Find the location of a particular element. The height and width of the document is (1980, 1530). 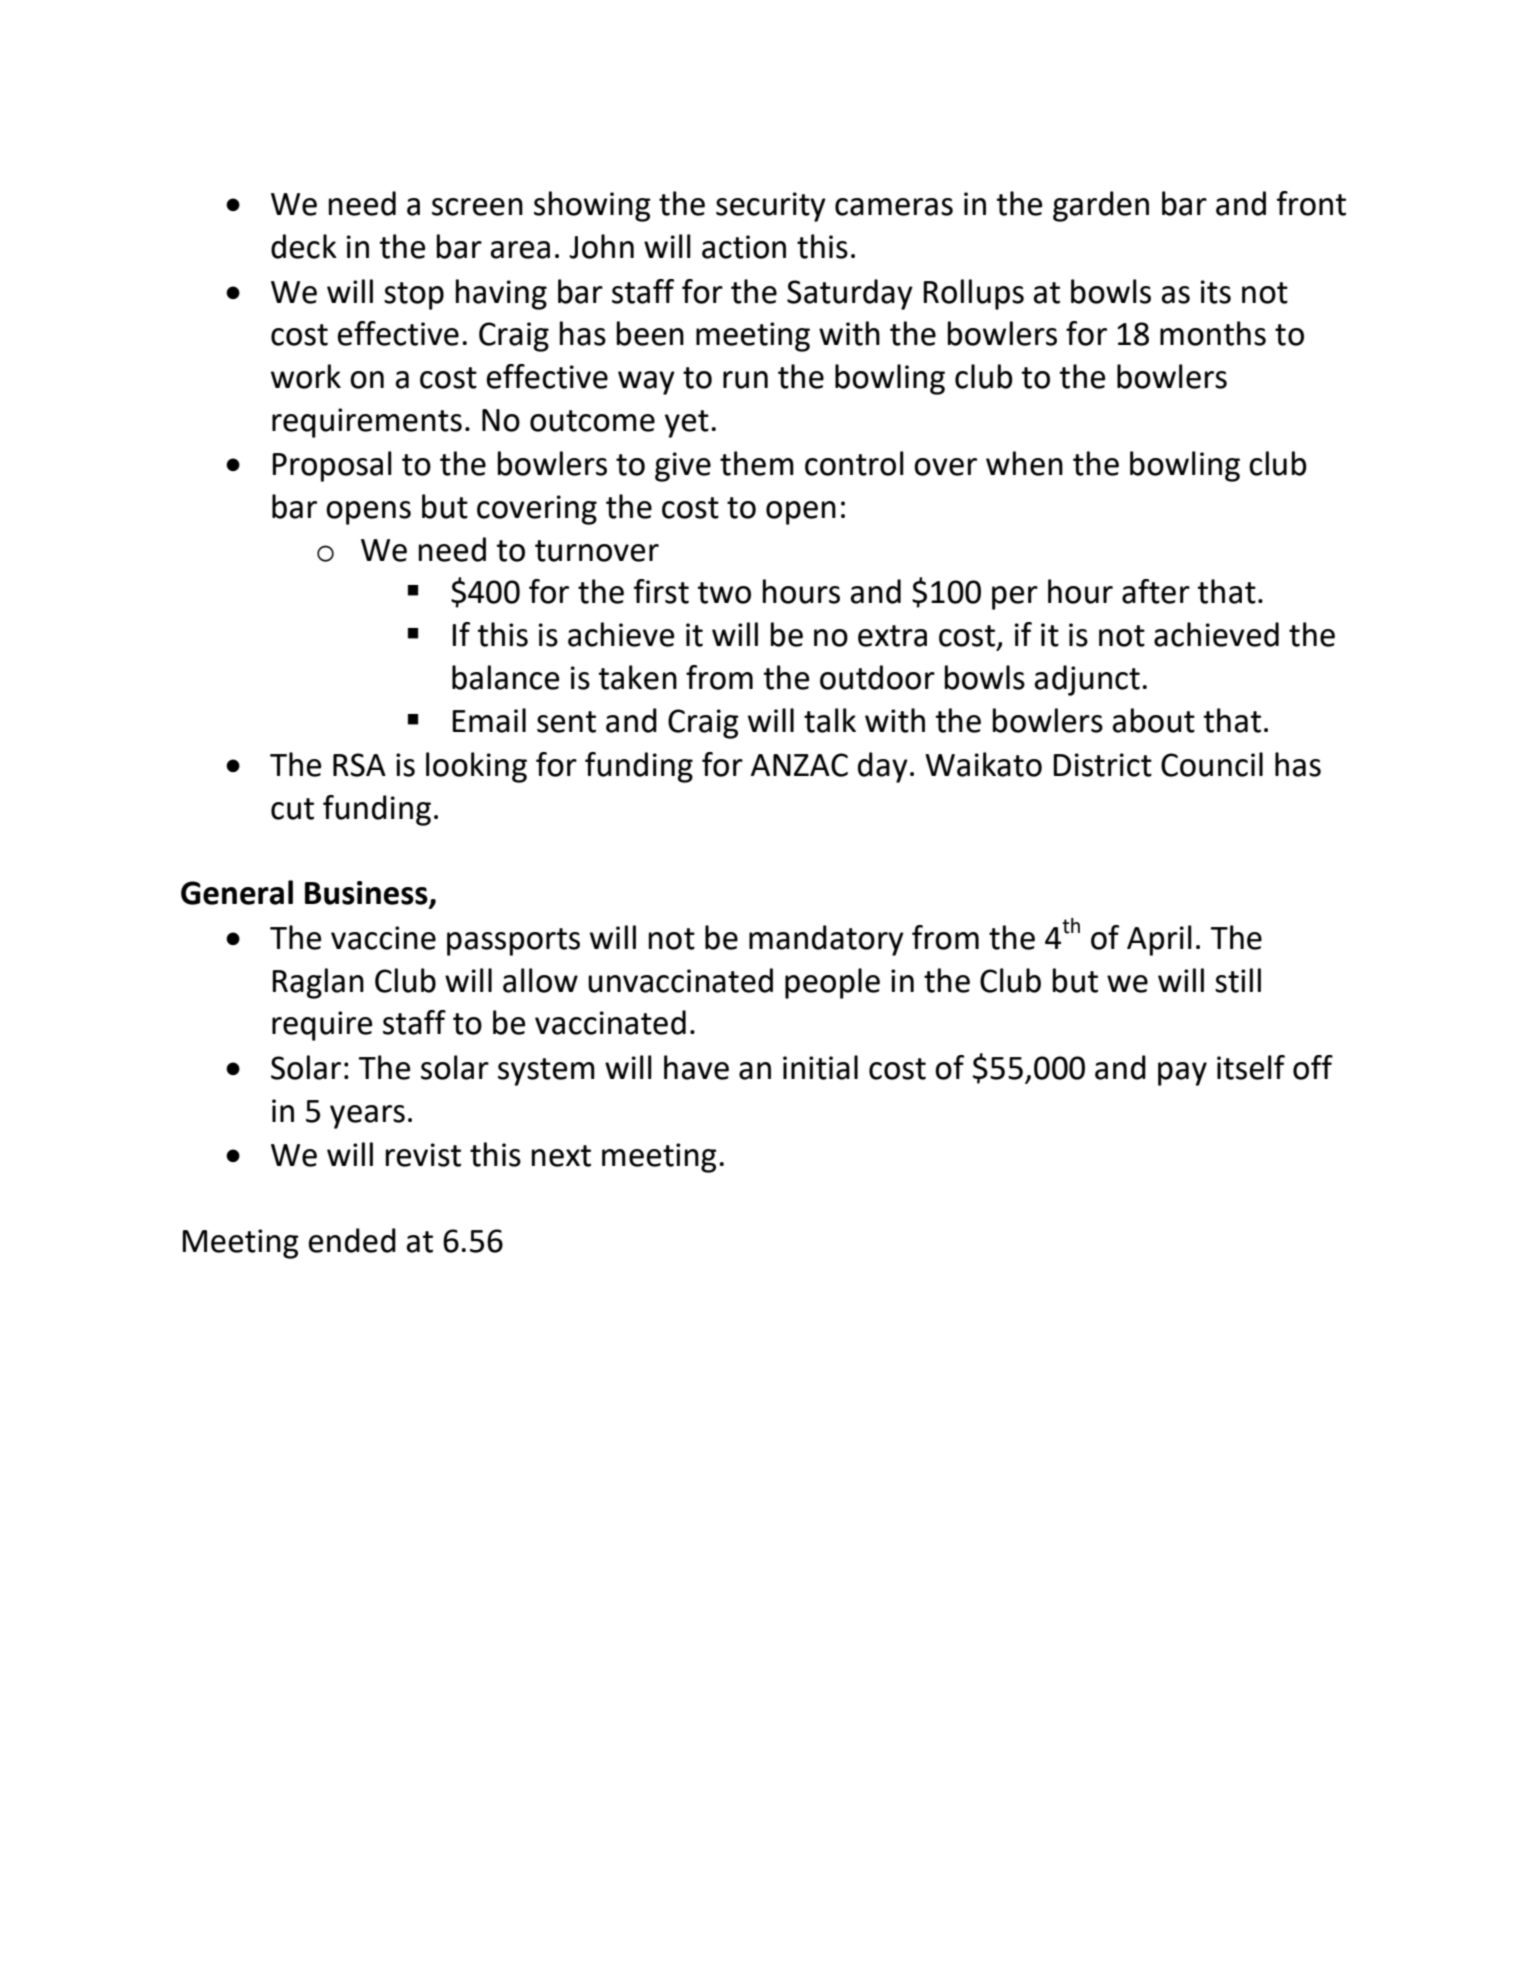

when is located at coordinates (1024, 463).
